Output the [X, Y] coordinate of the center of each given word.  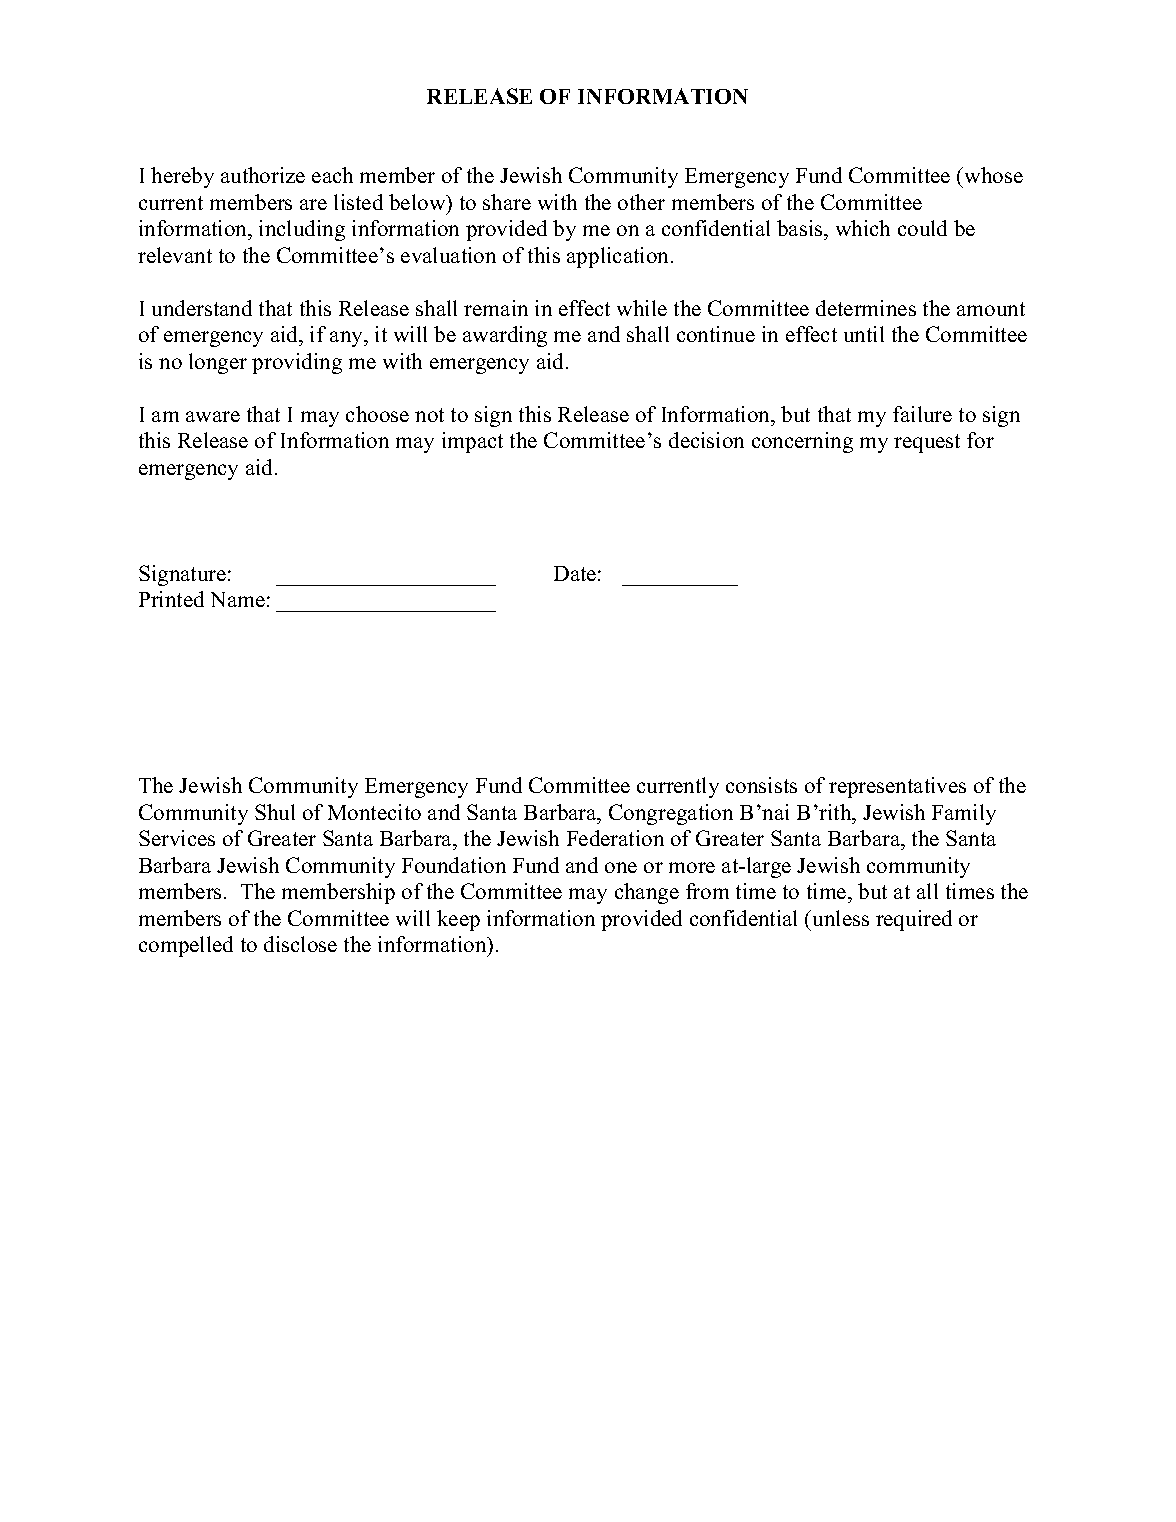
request [927, 443]
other [641, 202]
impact [472, 442]
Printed [171, 599]
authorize [263, 175]
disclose [300, 944]
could [922, 228]
